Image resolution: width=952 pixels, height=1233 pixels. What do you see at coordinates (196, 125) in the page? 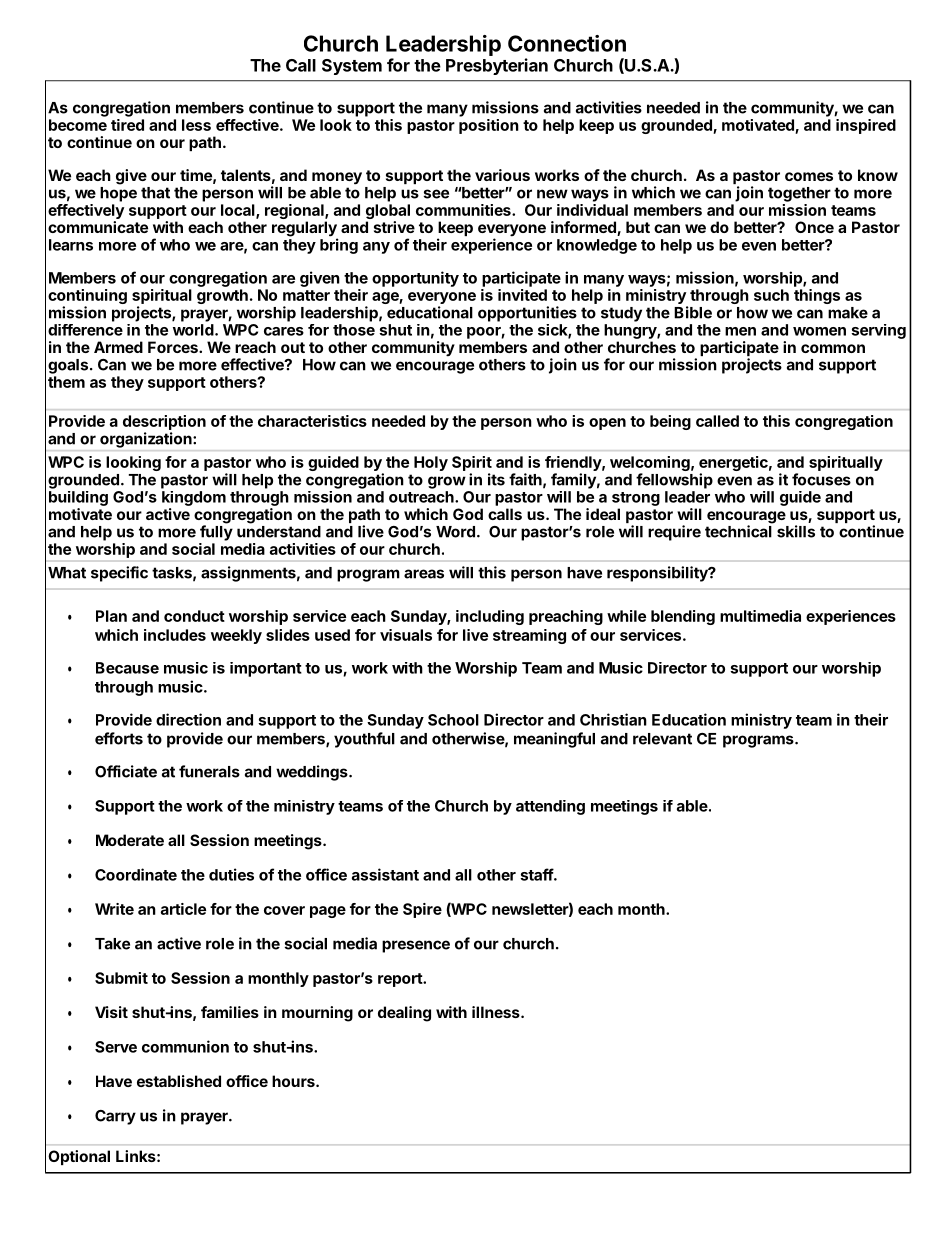
I see `less` at bounding box center [196, 125].
